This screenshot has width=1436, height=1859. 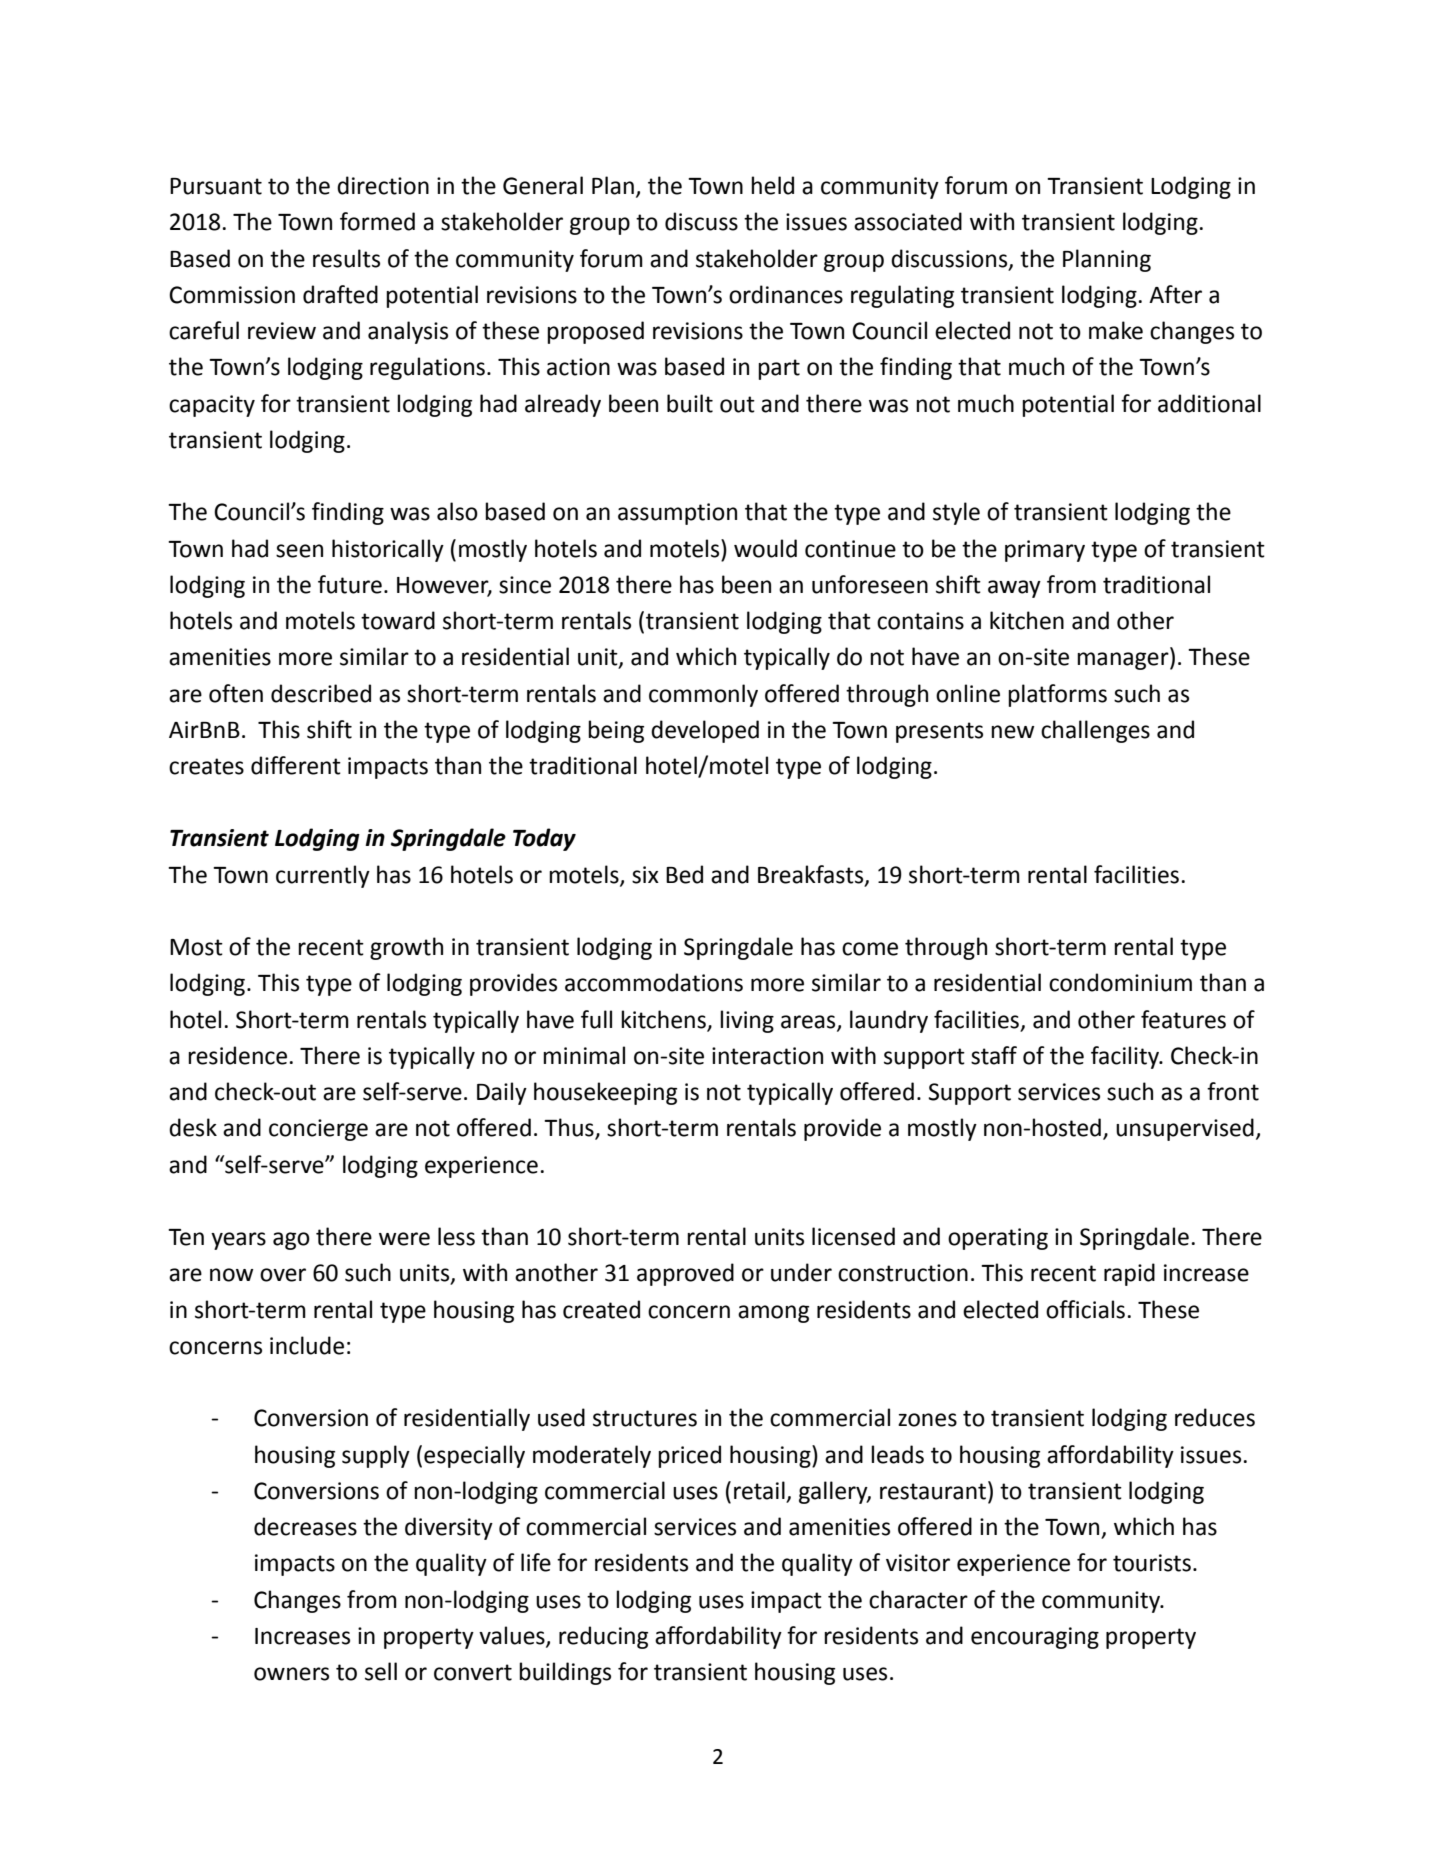 I want to click on held, so click(x=772, y=185).
